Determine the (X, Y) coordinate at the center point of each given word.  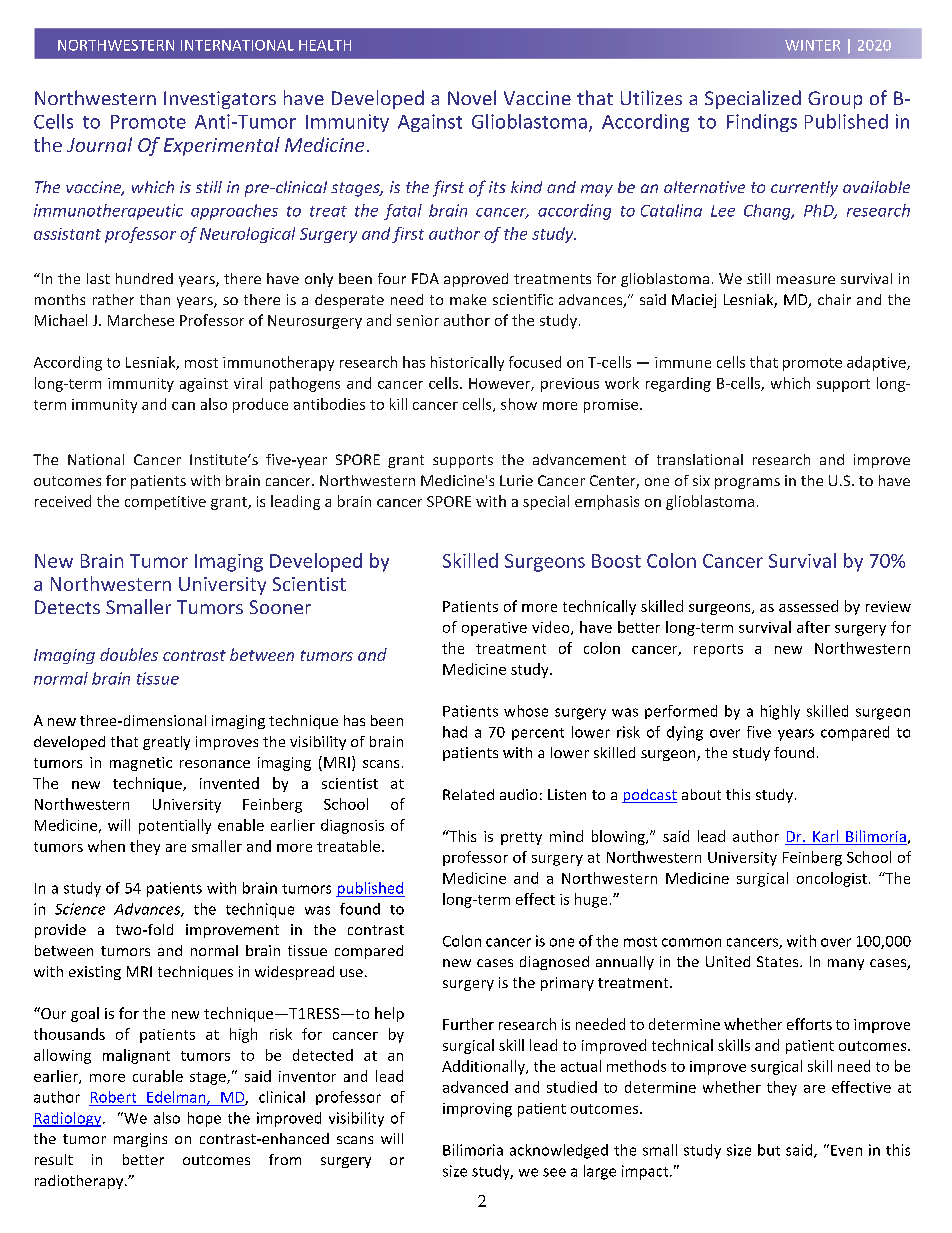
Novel (472, 97)
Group (835, 100)
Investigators (220, 100)
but (769, 1150)
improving (477, 1110)
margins (140, 1140)
